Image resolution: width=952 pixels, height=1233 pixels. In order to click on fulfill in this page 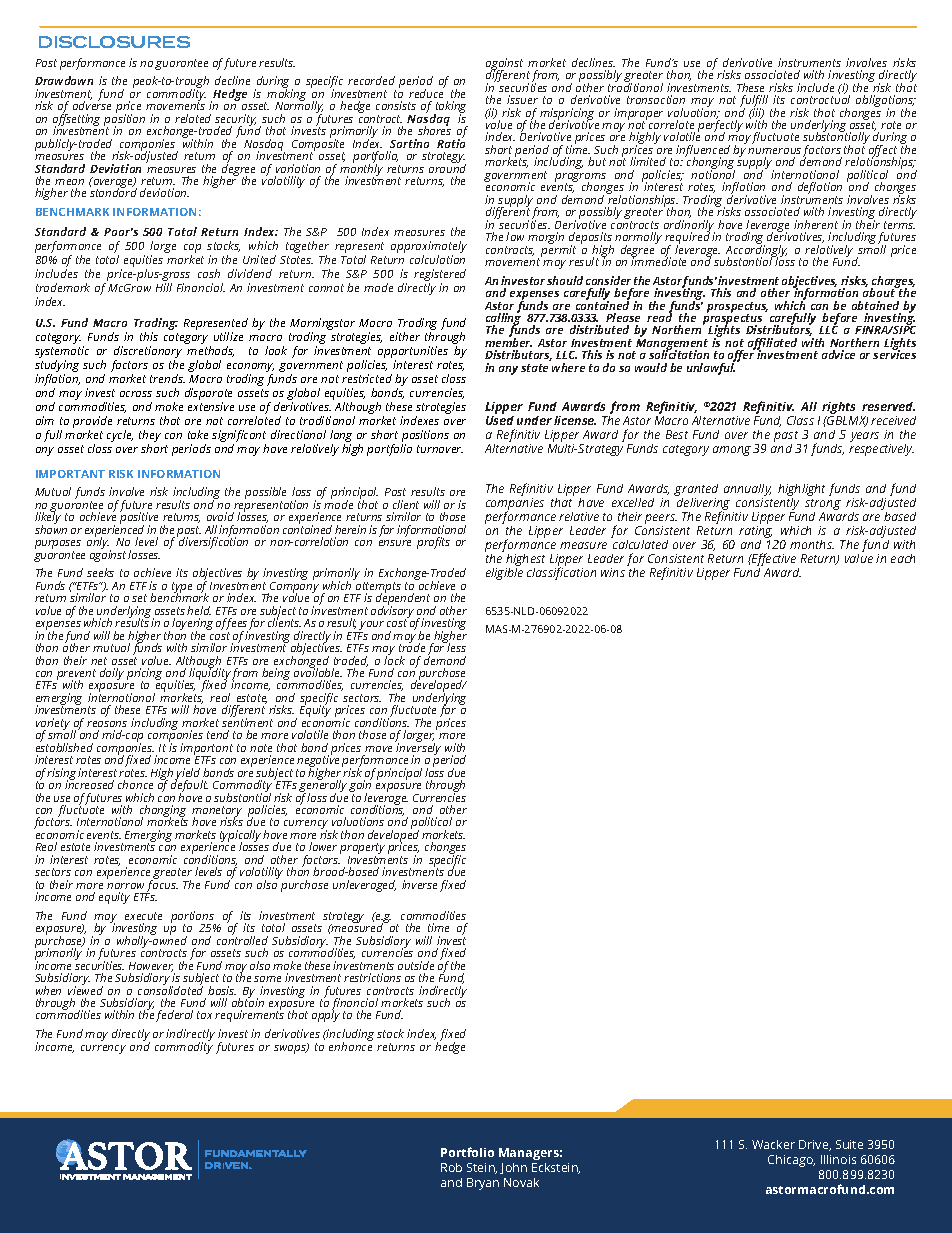, I will do `click(754, 102)`.
